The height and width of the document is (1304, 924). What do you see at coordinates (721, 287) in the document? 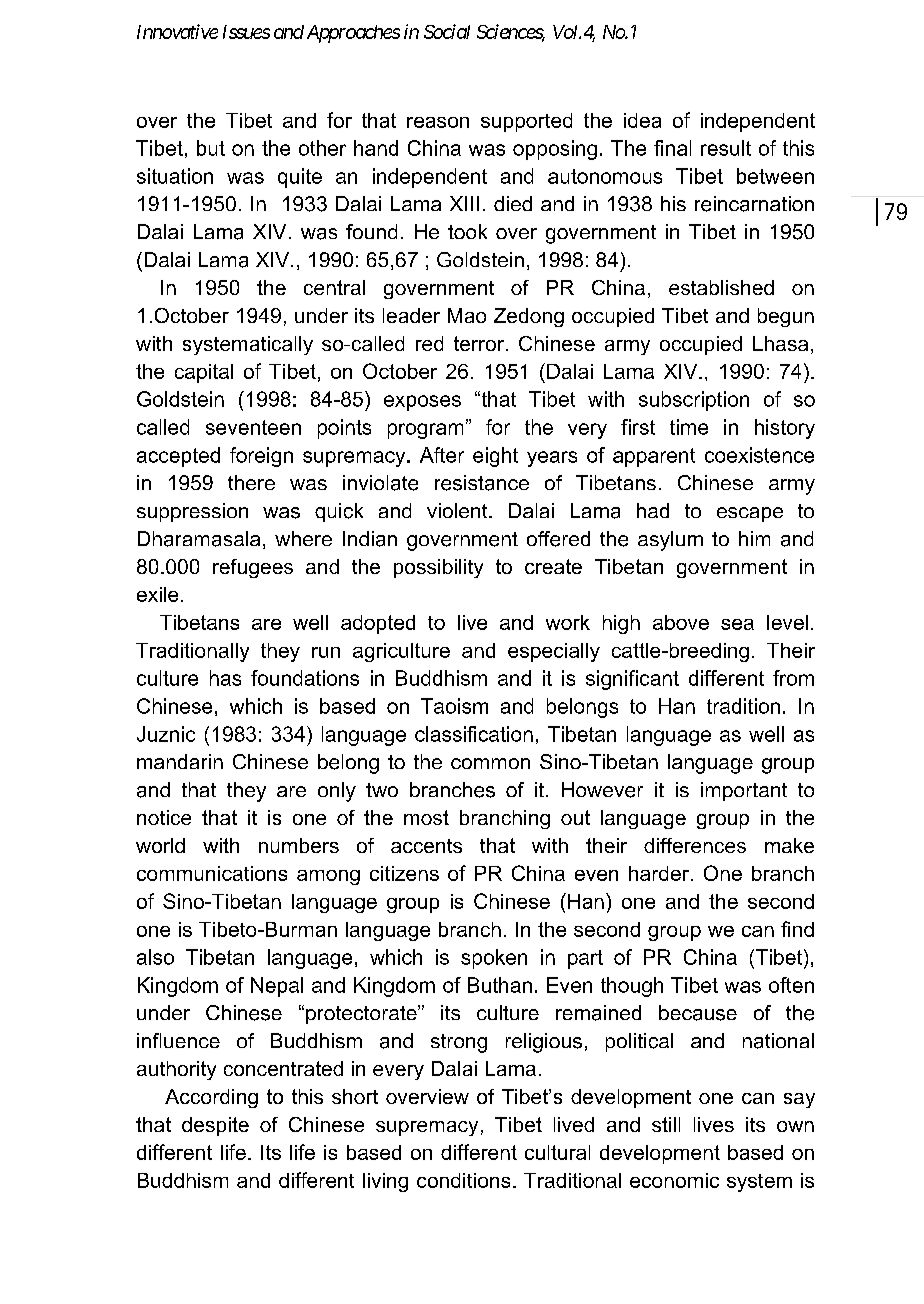
I see `established` at bounding box center [721, 287].
